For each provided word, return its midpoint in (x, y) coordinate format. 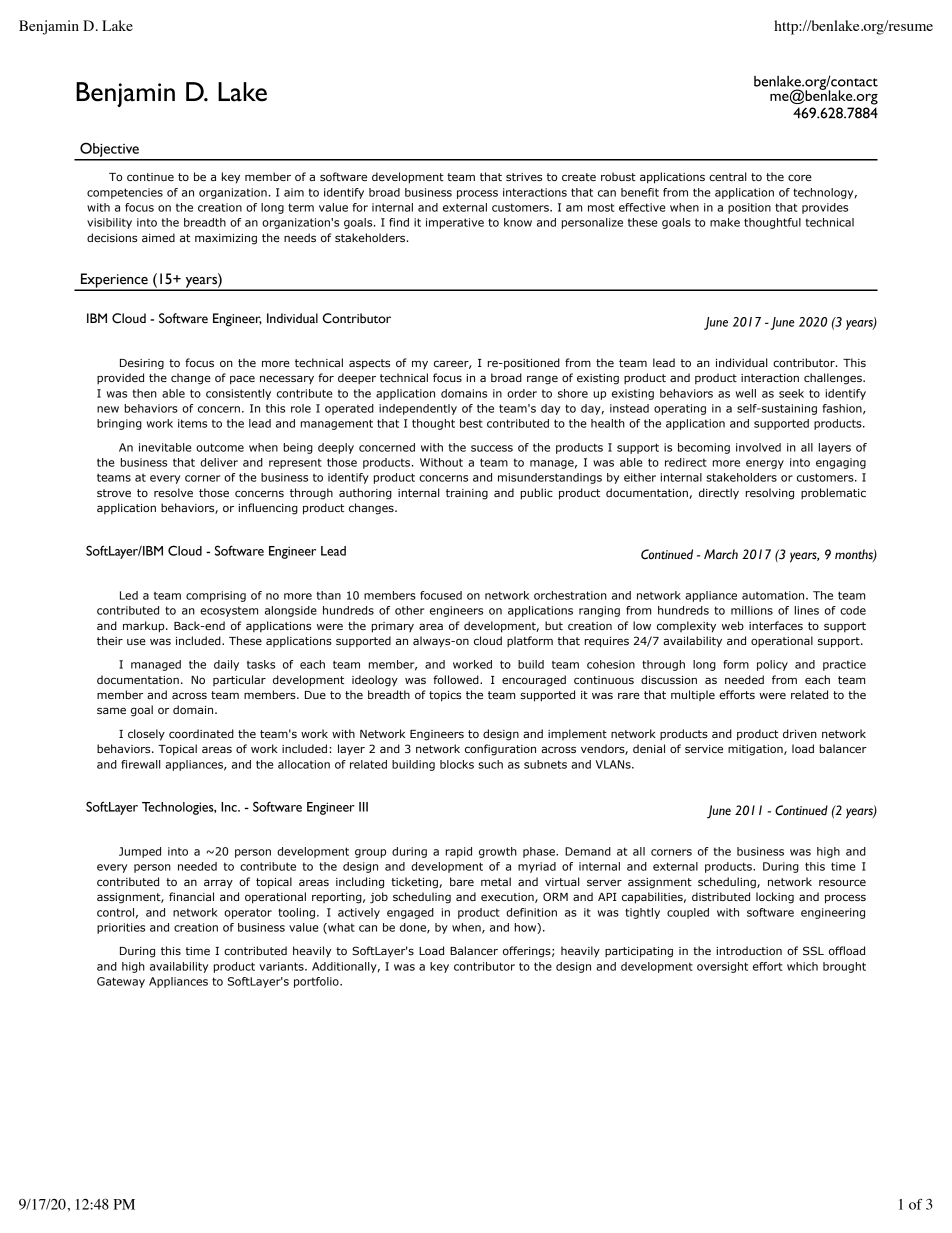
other (409, 610)
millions (752, 610)
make (725, 222)
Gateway (121, 982)
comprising (216, 596)
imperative (455, 223)
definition (531, 912)
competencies (125, 193)
